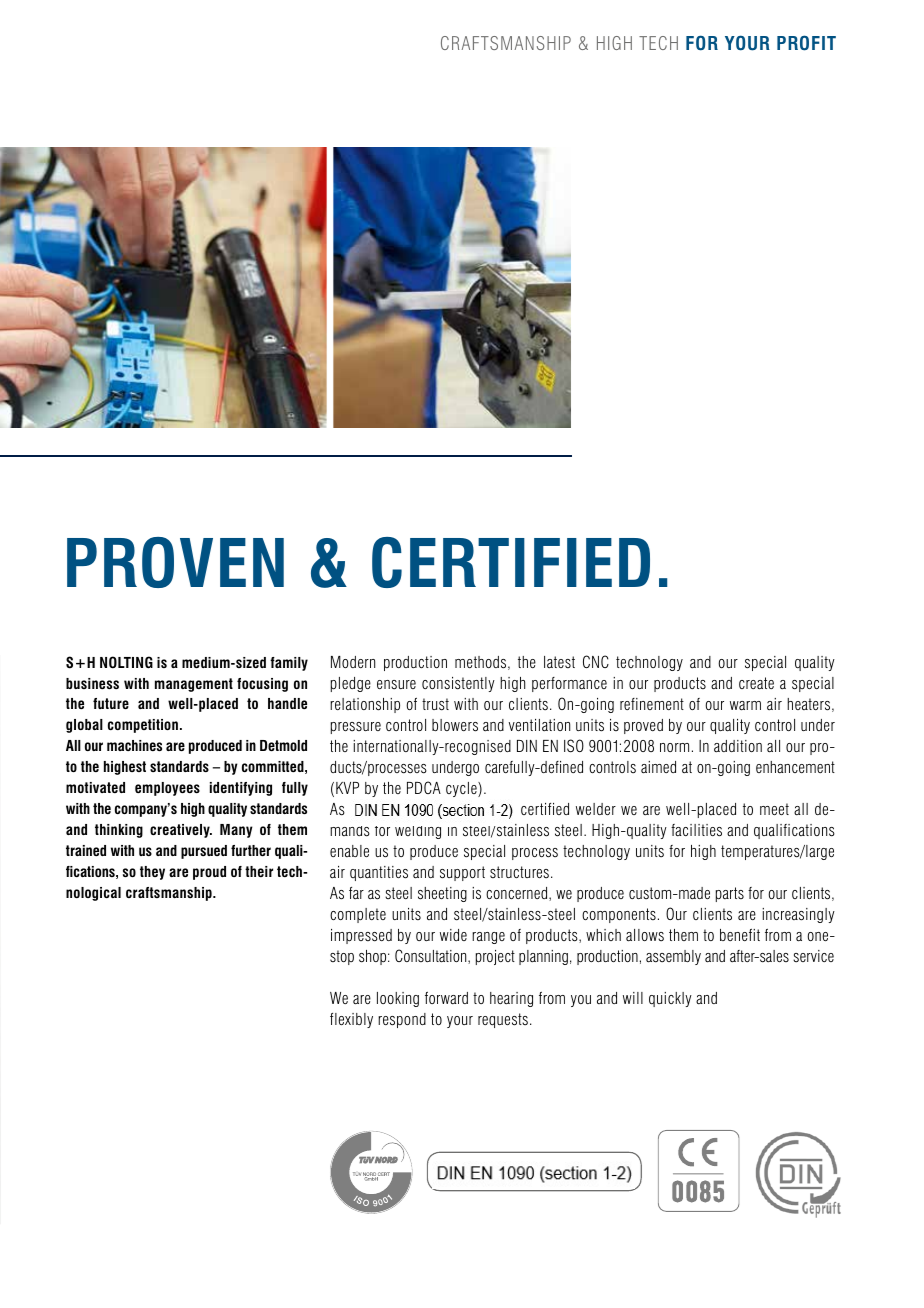 Image resolution: width=924 pixels, height=1308 pixels. What do you see at coordinates (559, 662) in the image?
I see `latest` at bounding box center [559, 662].
